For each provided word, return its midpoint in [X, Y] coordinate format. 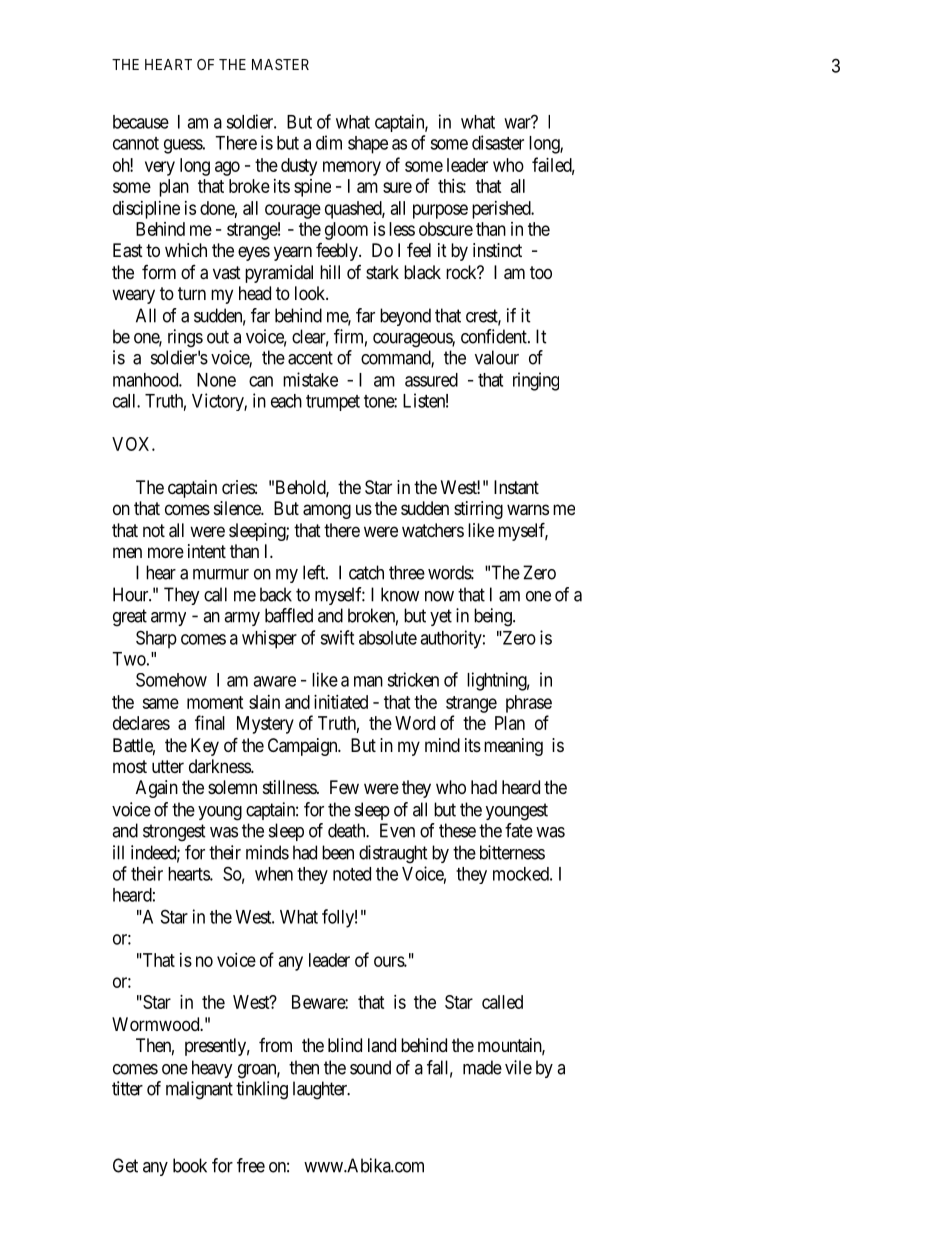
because [141, 122]
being [494, 617]
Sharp [156, 639]
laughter [321, 1090]
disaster [498, 142]
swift [337, 637]
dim [329, 142]
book [190, 1165]
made [482, 1067]
